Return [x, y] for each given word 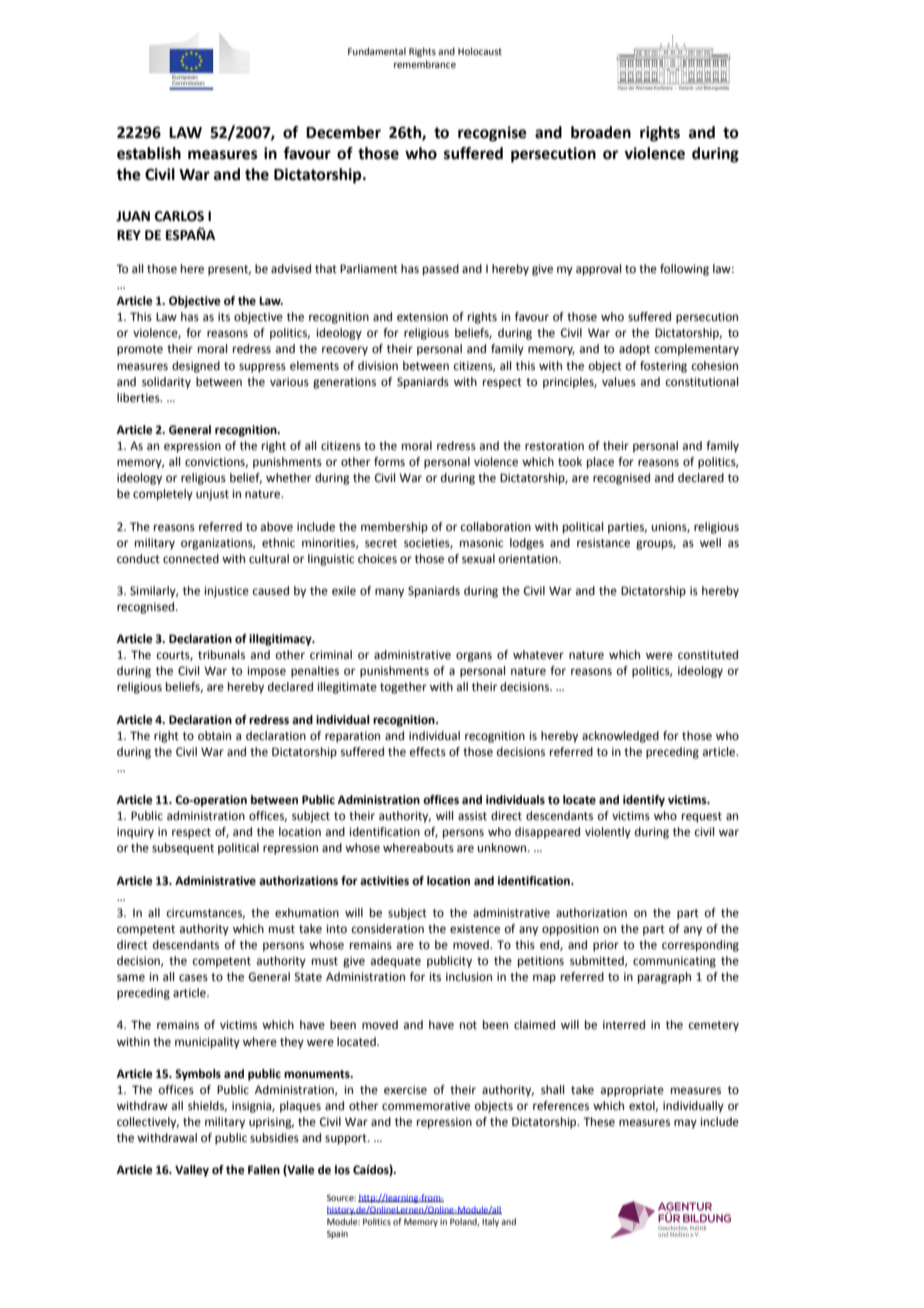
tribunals [221, 654]
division [378, 365]
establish [149, 153]
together [403, 688]
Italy [490, 1222]
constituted [708, 655]
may [685, 1124]
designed [196, 367]
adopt [634, 350]
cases [193, 978]
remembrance [425, 64]
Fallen [264, 1169]
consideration [388, 929]
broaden [601, 132]
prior [606, 946]
